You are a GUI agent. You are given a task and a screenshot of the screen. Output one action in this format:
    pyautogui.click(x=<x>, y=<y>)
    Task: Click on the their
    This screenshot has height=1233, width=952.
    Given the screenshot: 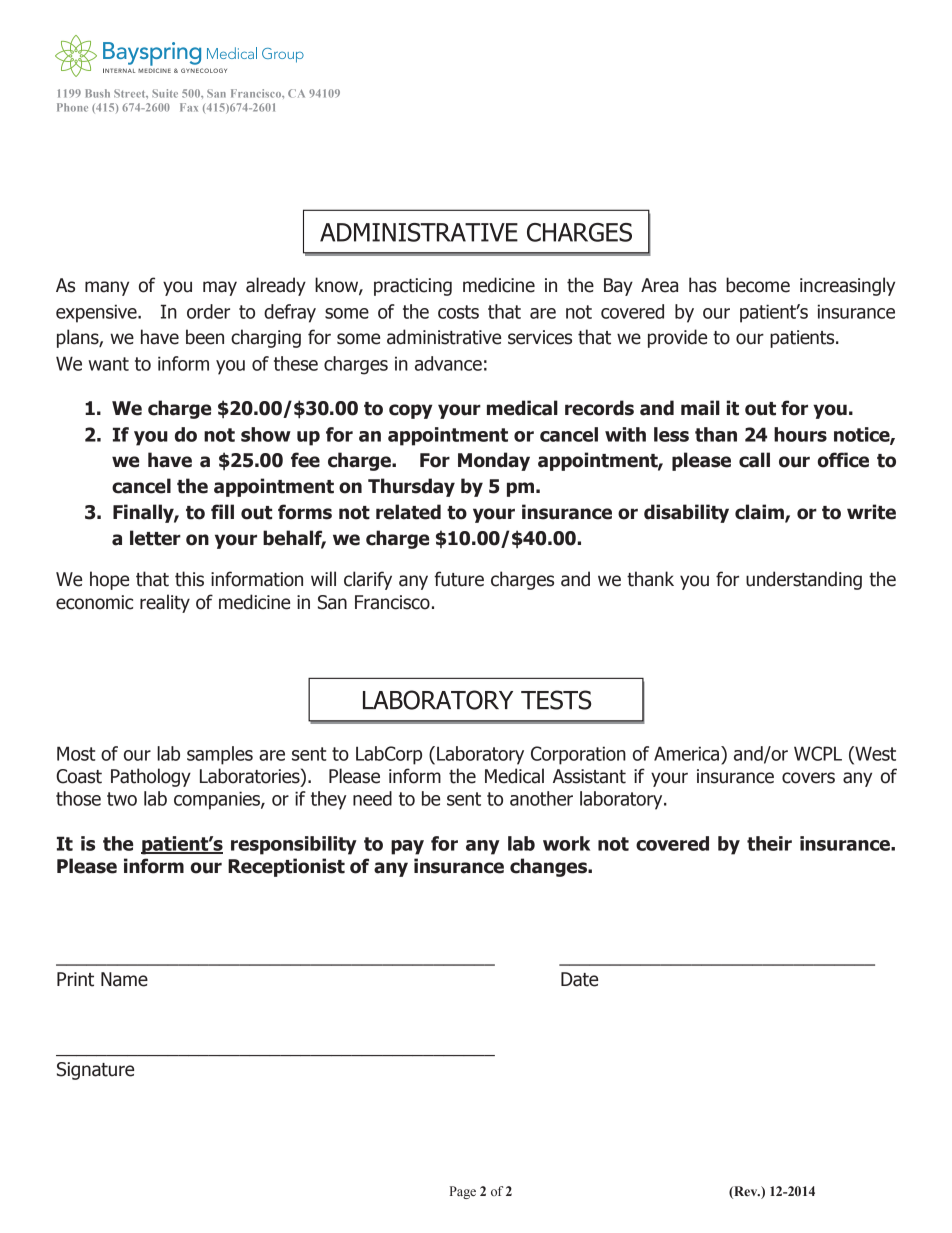 What is the action you would take?
    pyautogui.click(x=769, y=843)
